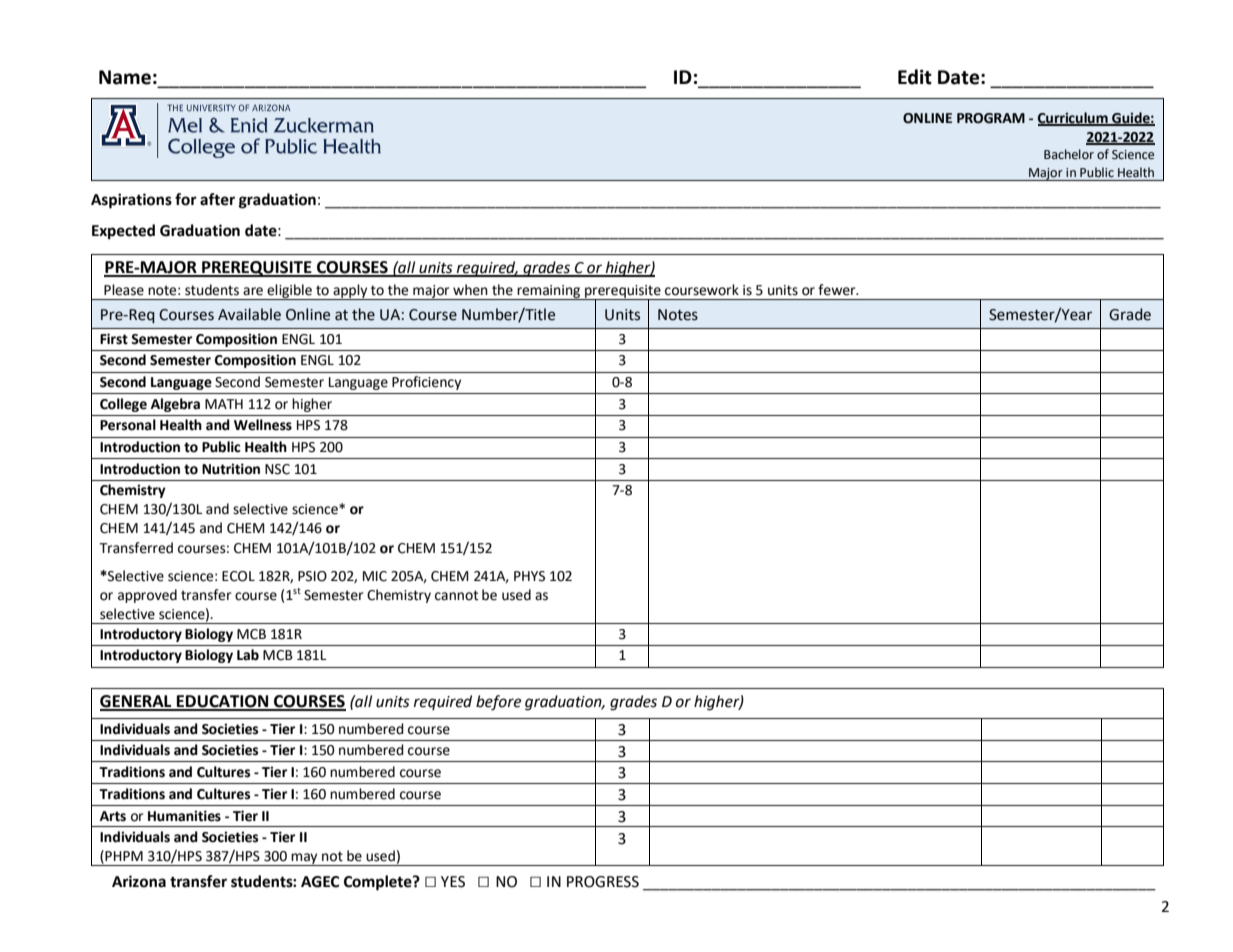 The width and height of the screenshot is (1233, 952). Describe the element at coordinates (304, 859) in the screenshot. I see `may` at that location.
